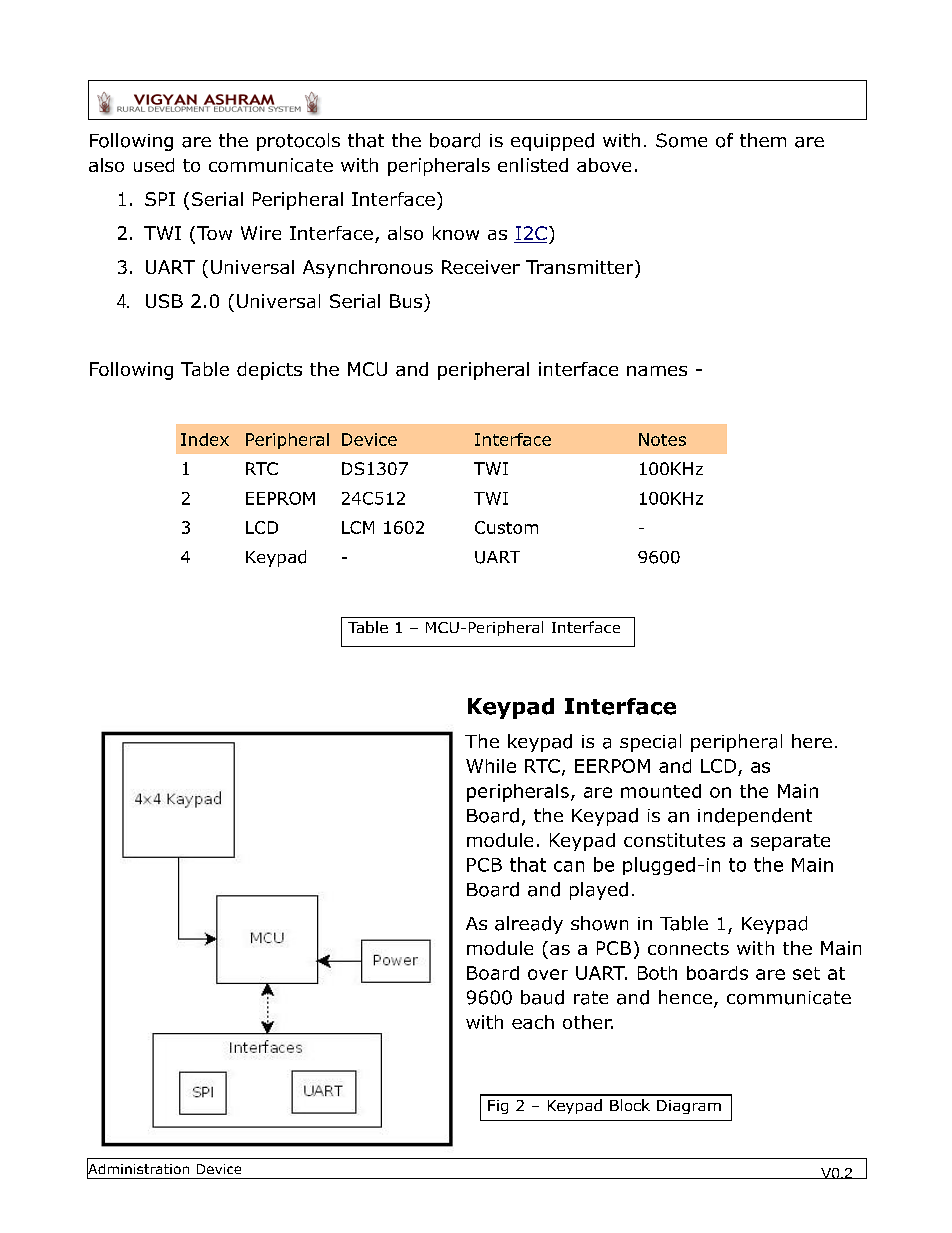 The image size is (952, 1233). What do you see at coordinates (763, 140) in the screenshot?
I see `them` at bounding box center [763, 140].
